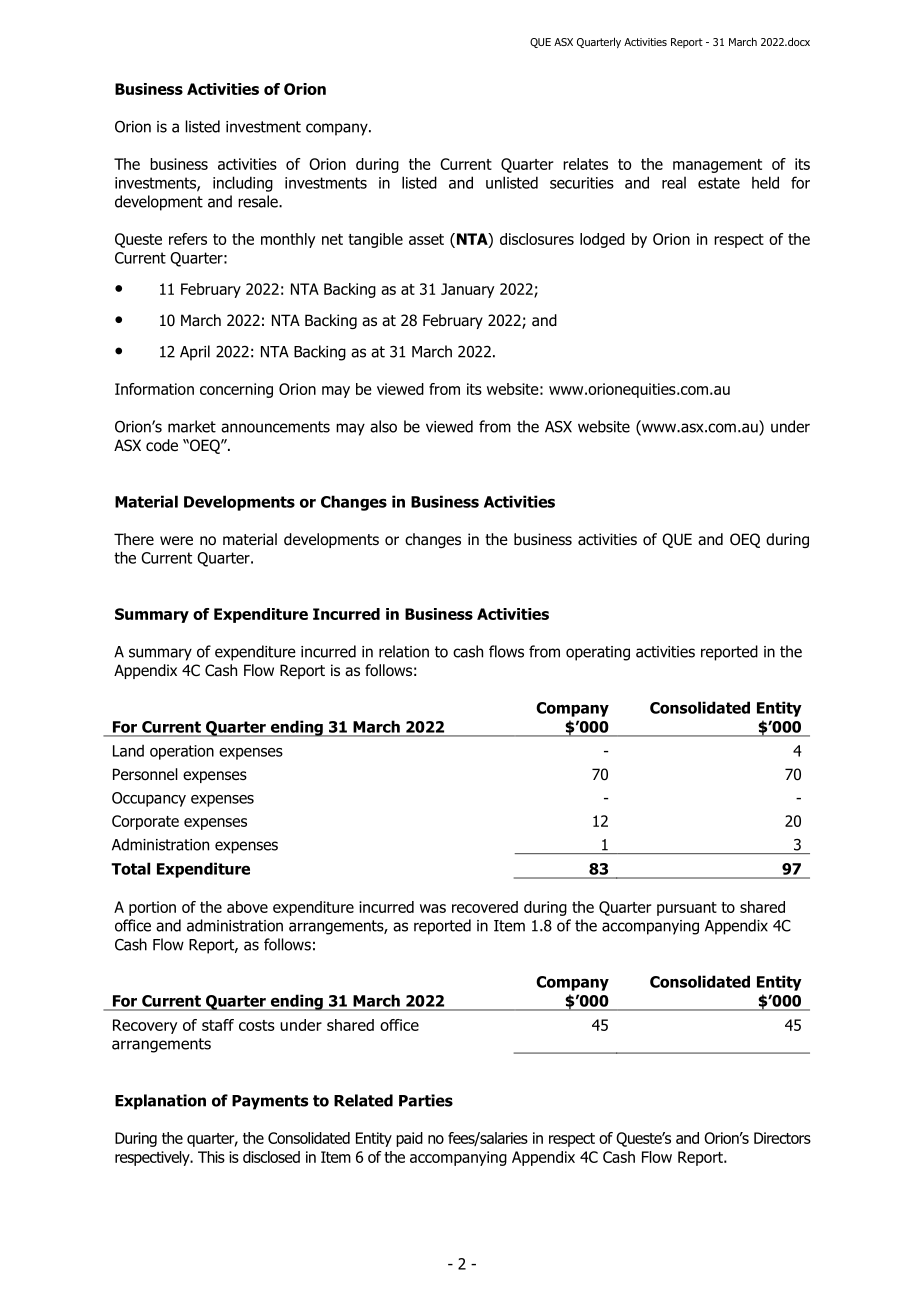 The image size is (924, 1308). Describe the element at coordinates (383, 426) in the page. I see `also` at that location.
